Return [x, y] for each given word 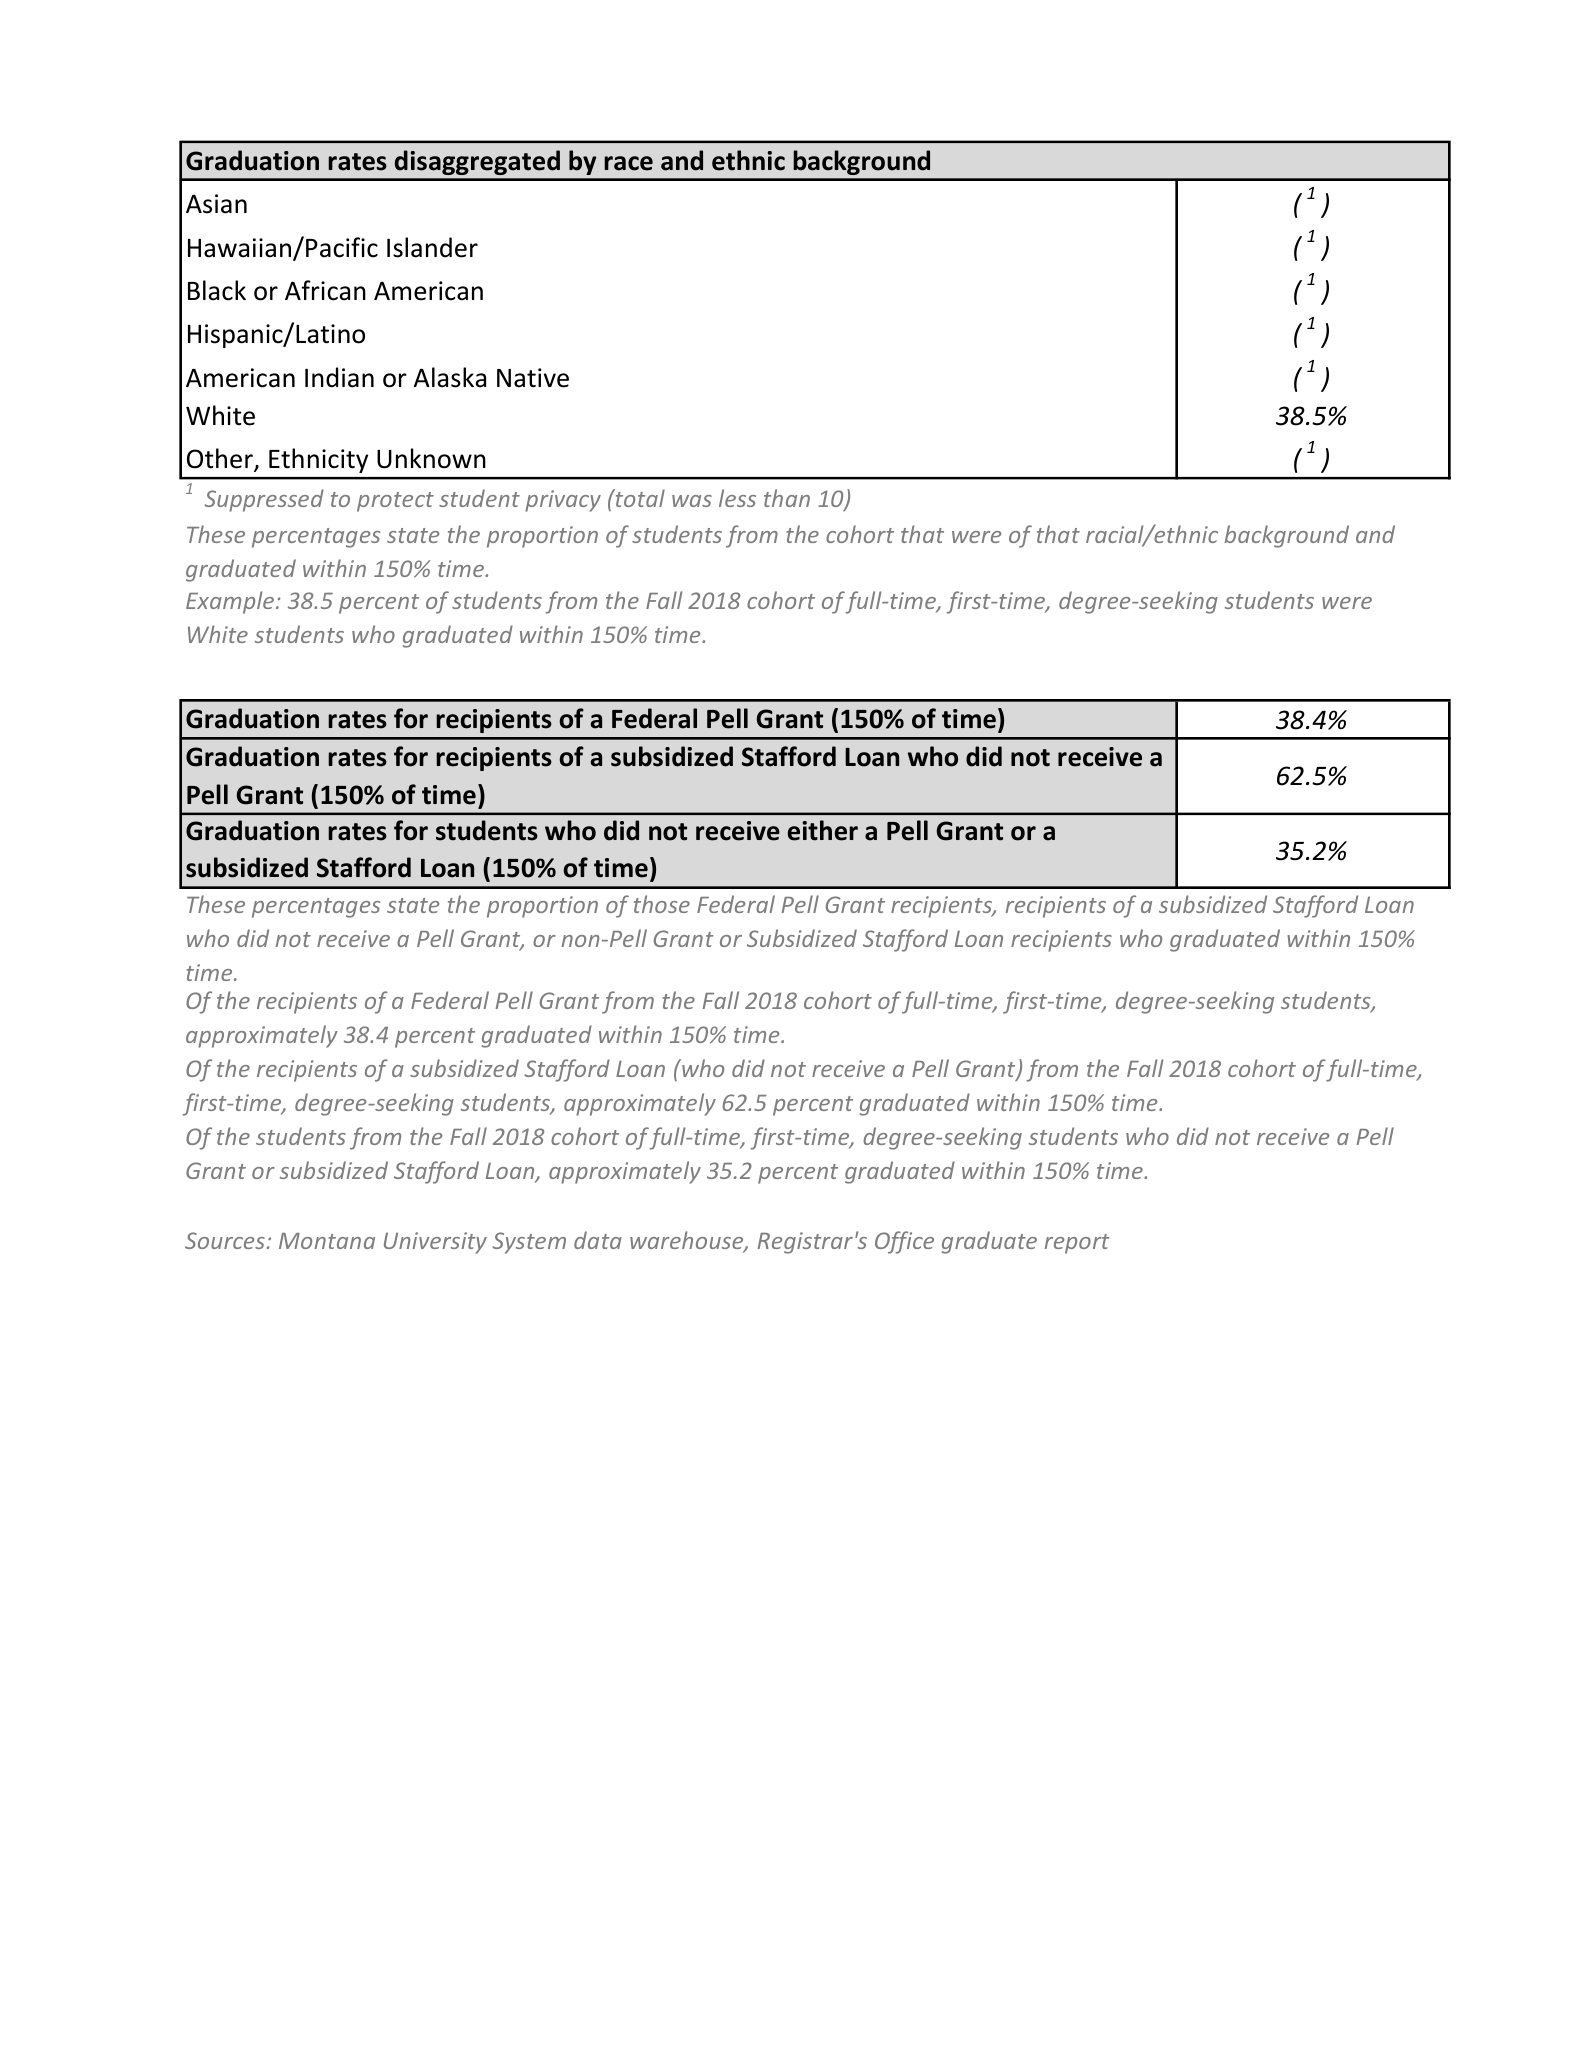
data [598, 1240]
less [737, 498]
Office [904, 1242]
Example [230, 602]
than [787, 498]
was [692, 501]
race [628, 163]
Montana [327, 1241]
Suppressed [264, 500]
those [662, 904]
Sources [225, 1240]
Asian [216, 204]
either [823, 830]
